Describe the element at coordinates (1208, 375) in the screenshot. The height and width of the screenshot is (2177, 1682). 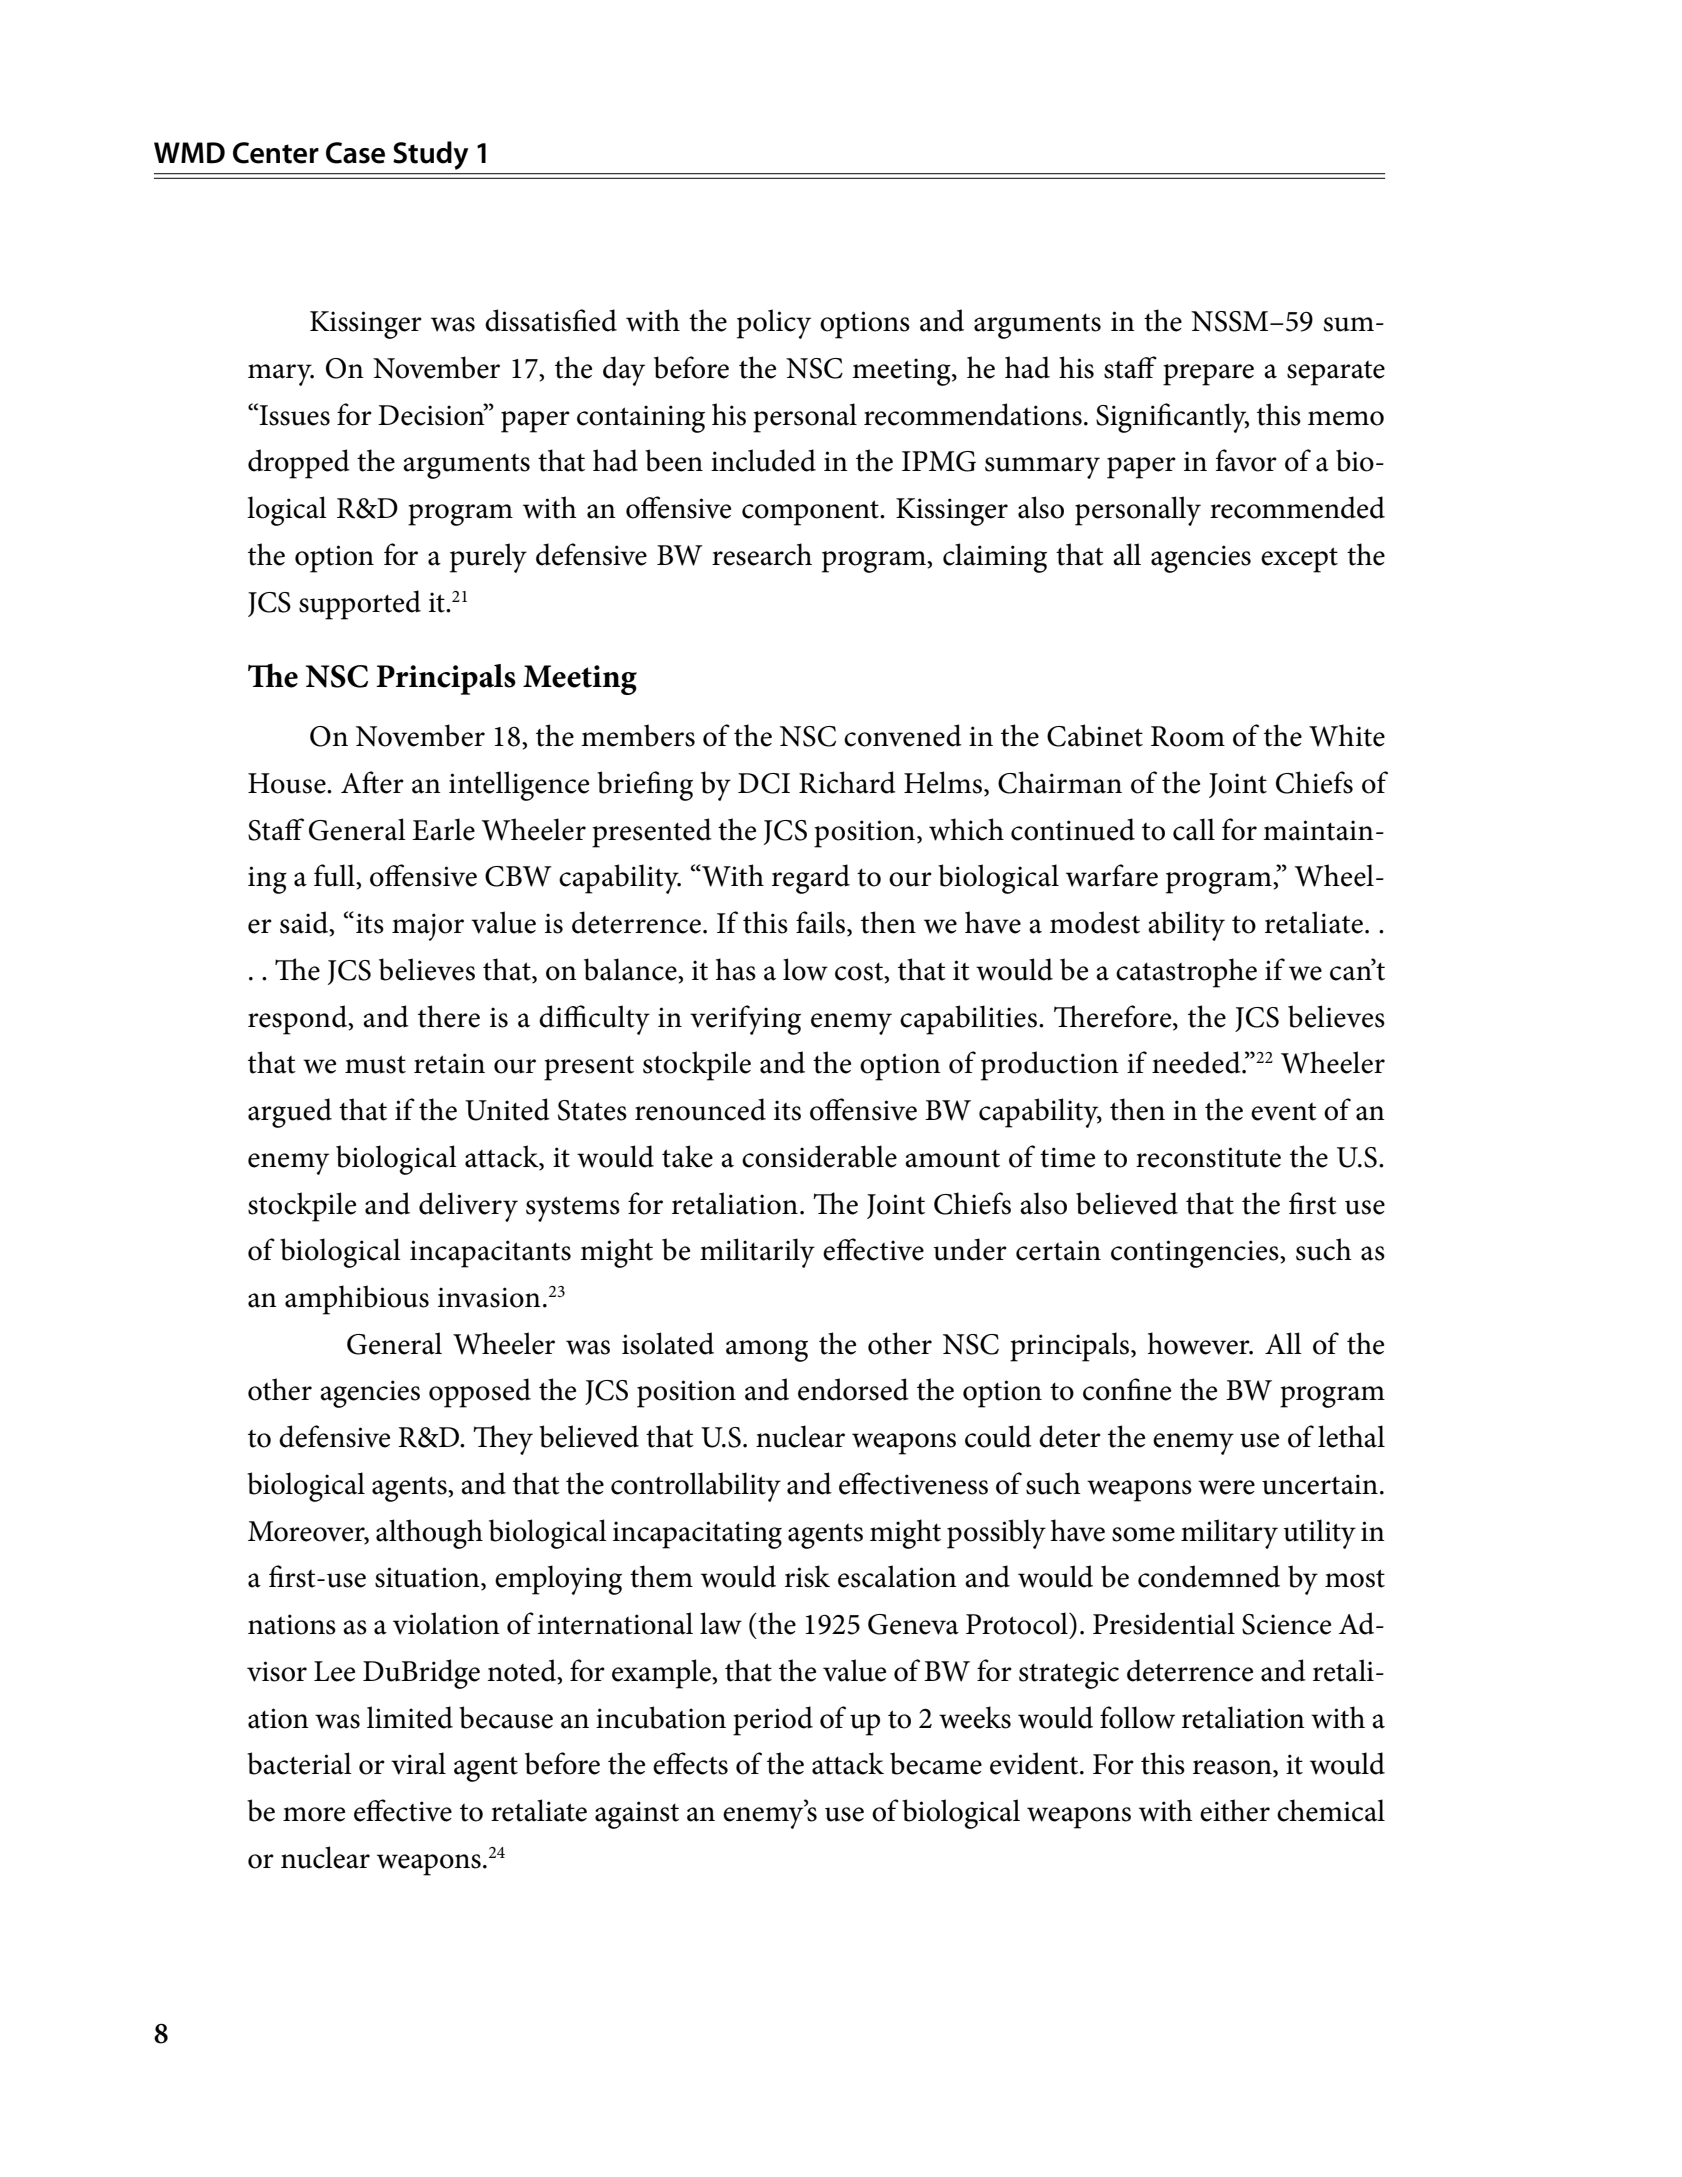
I see `prepare` at that location.
